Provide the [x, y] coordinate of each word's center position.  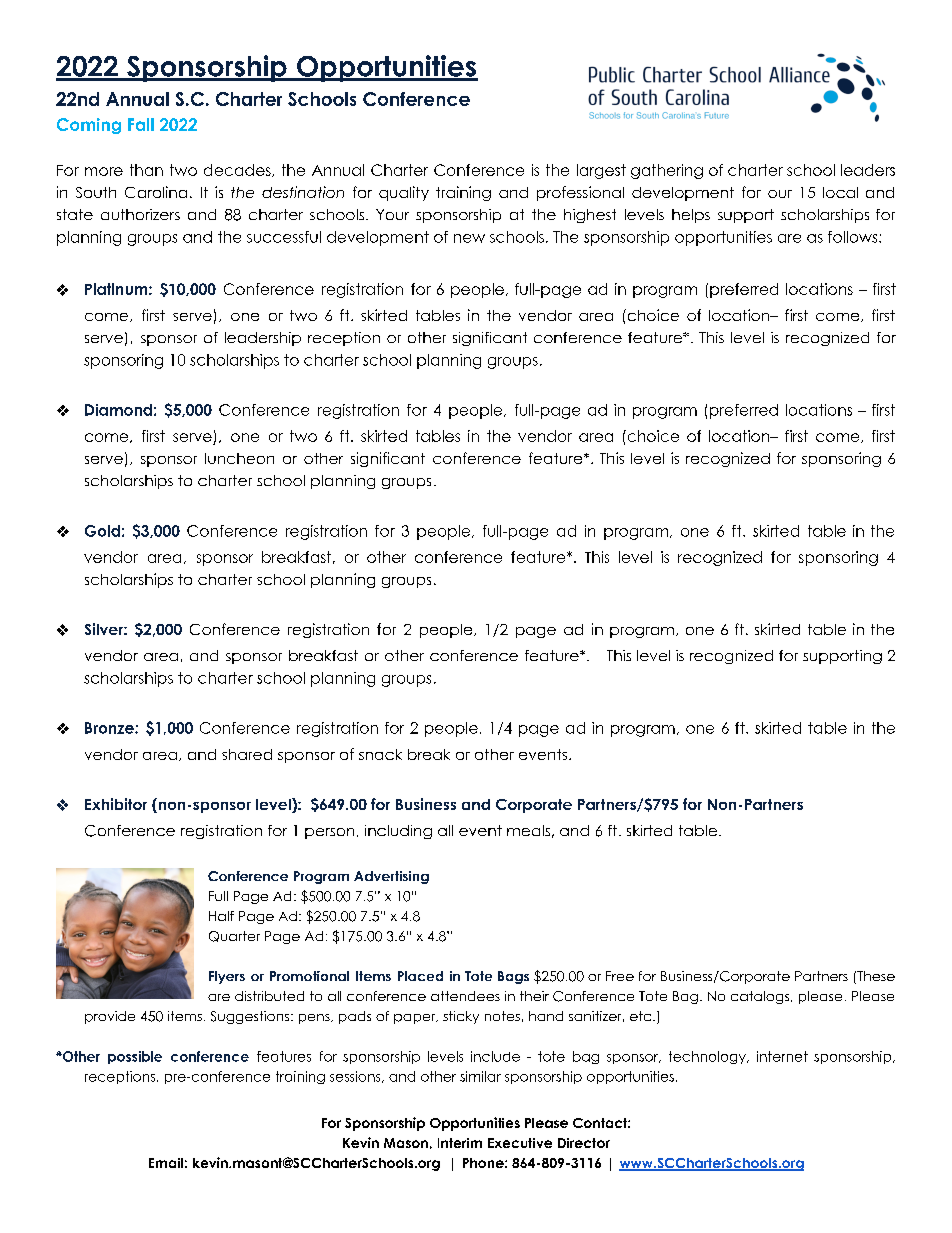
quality [404, 193]
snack [380, 754]
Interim [460, 1143]
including [398, 832]
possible [135, 1057]
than [146, 170]
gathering [667, 171]
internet [782, 1056]
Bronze [110, 728]
